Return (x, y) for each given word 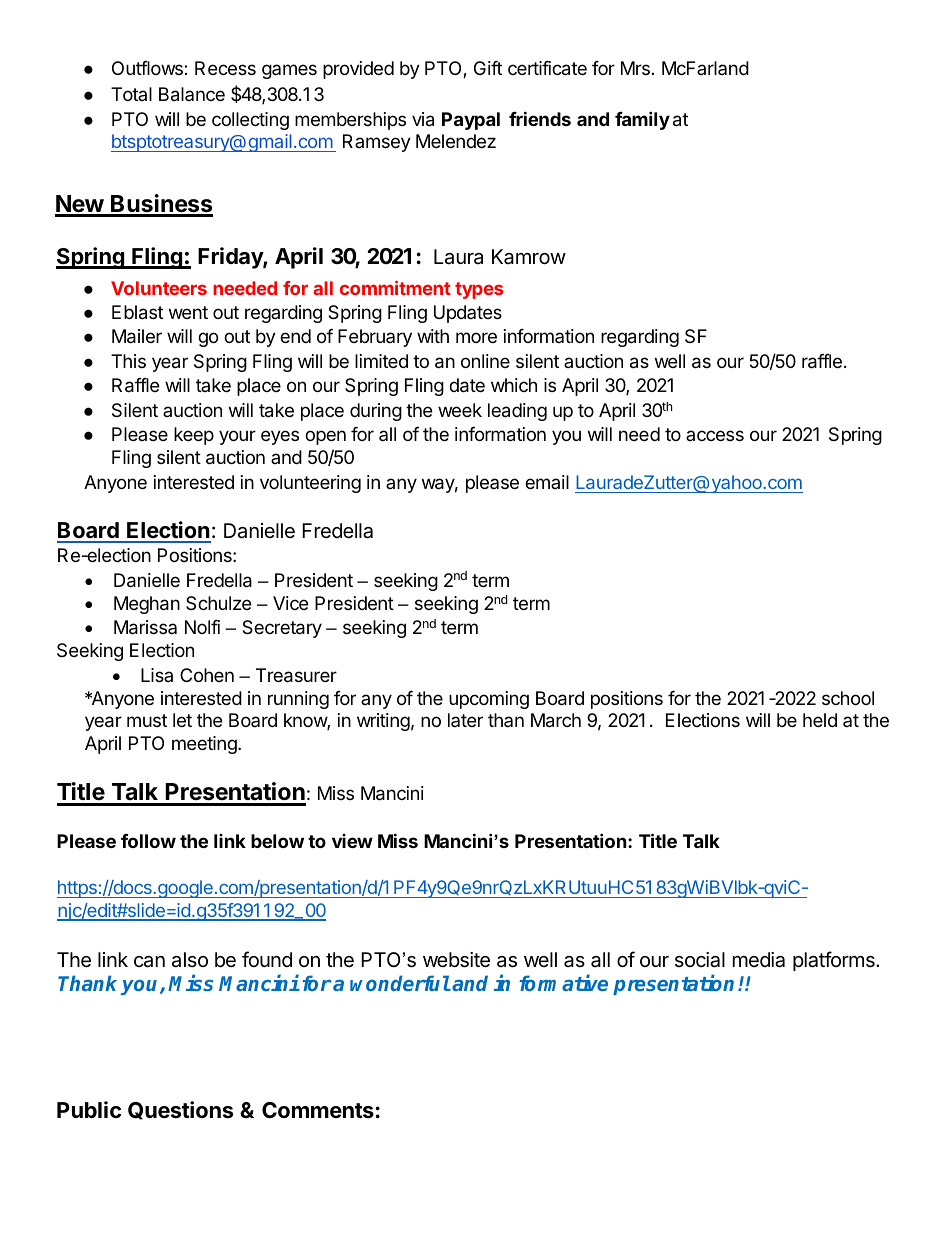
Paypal (471, 121)
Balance (192, 94)
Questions (180, 1110)
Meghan (147, 605)
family (642, 120)
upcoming (489, 700)
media (759, 960)
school (848, 698)
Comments (318, 1110)
